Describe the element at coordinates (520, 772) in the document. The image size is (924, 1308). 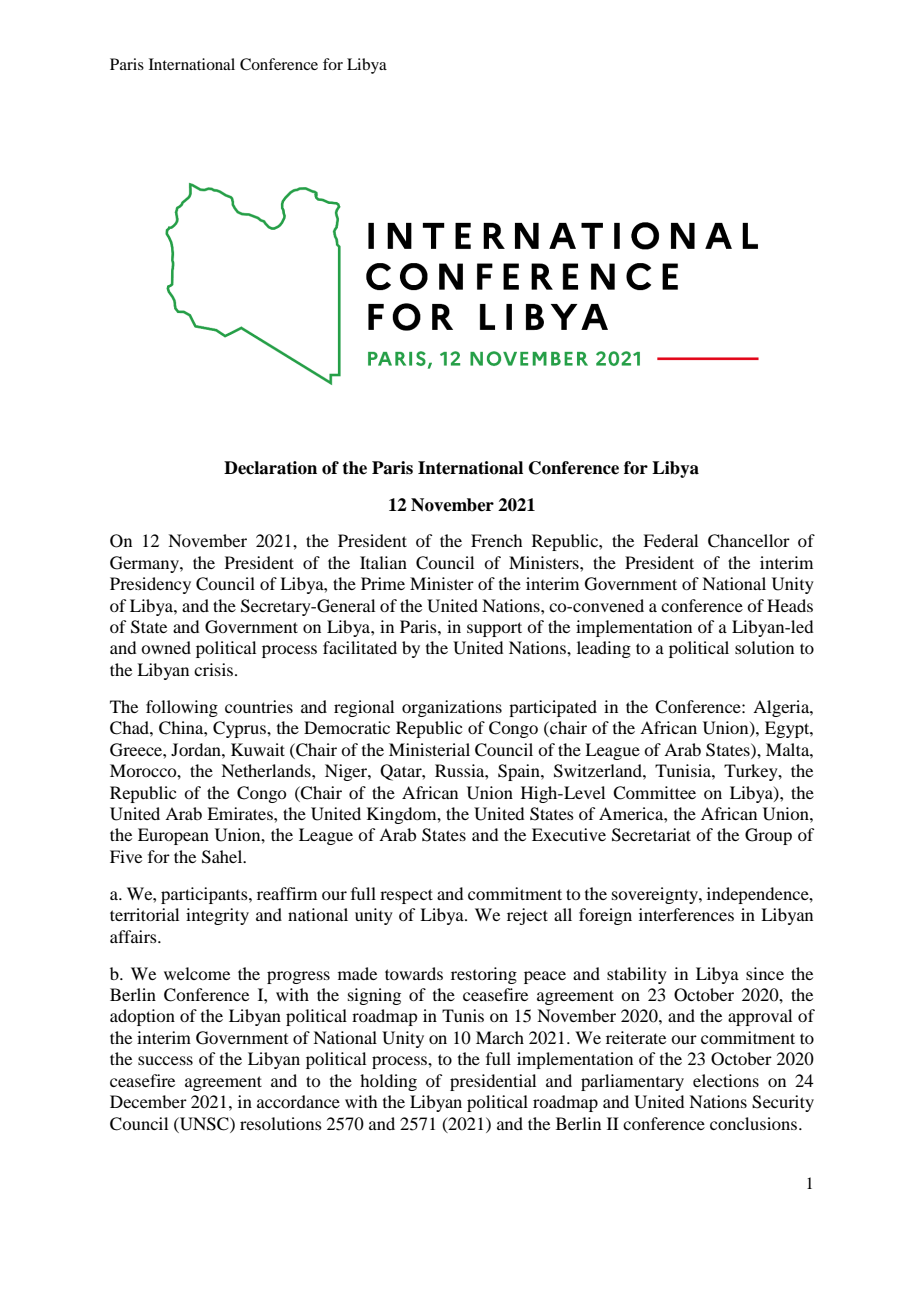
I see `Spain` at that location.
